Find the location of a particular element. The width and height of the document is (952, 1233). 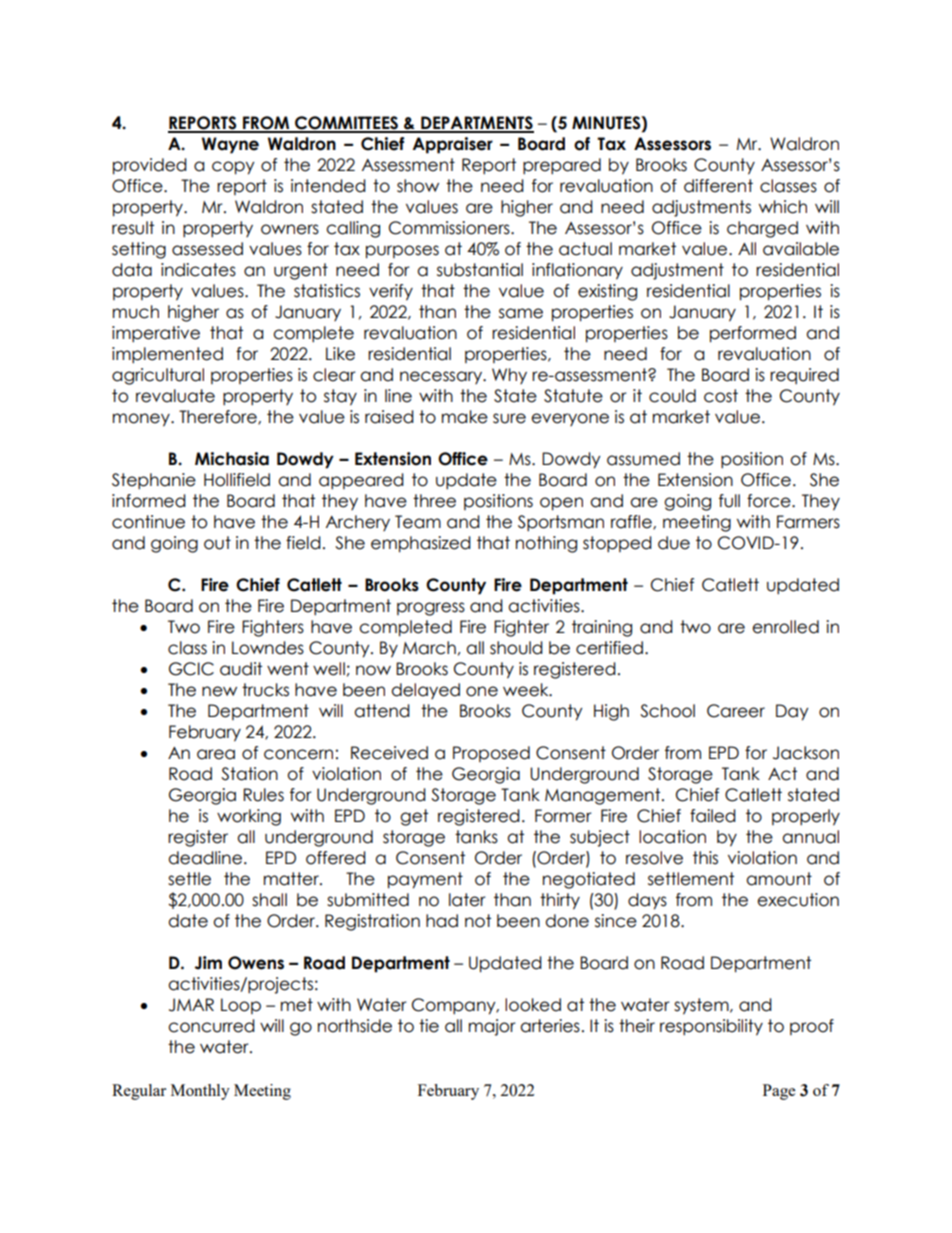

full is located at coordinates (729, 501).
